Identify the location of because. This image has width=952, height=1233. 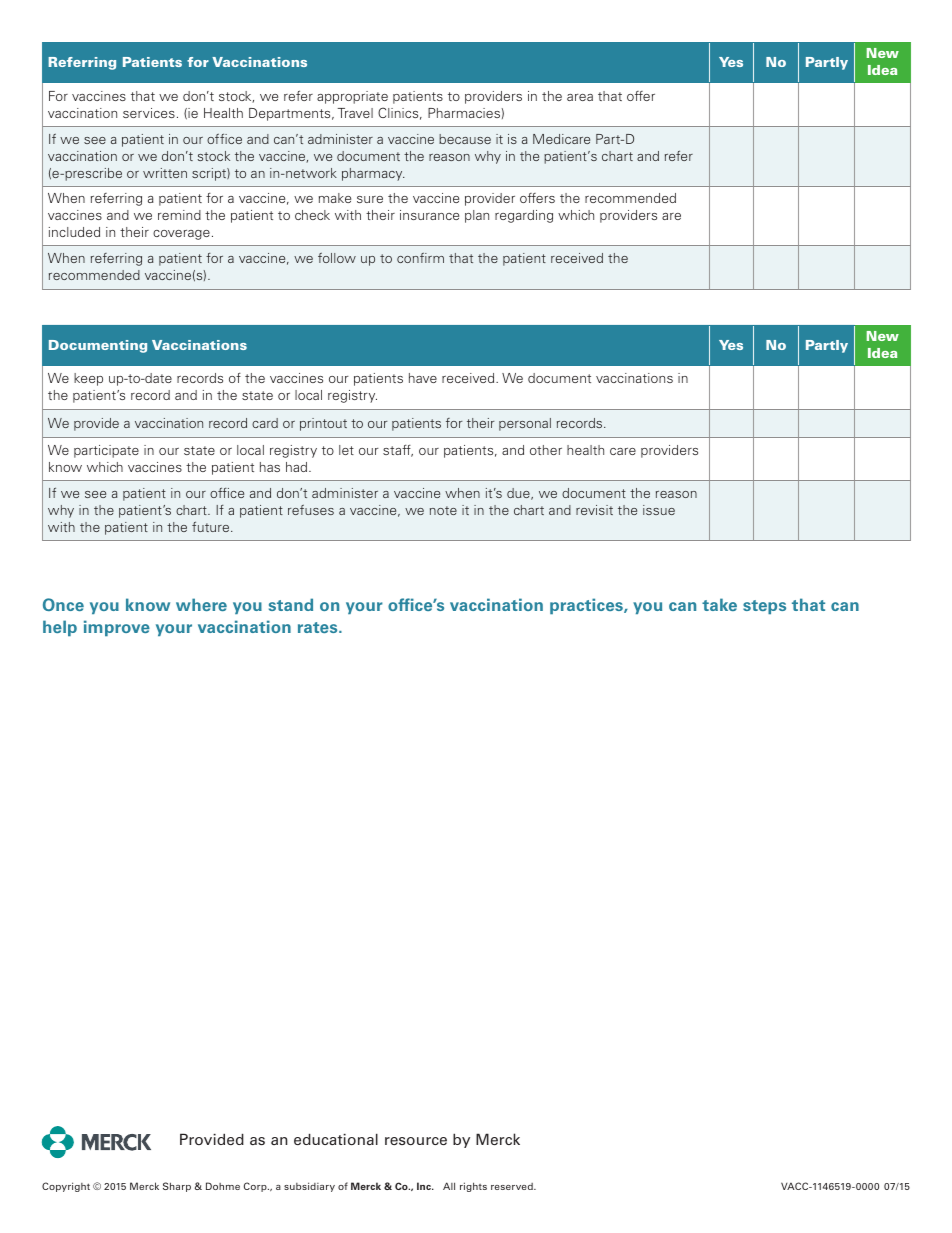
(465, 139).
